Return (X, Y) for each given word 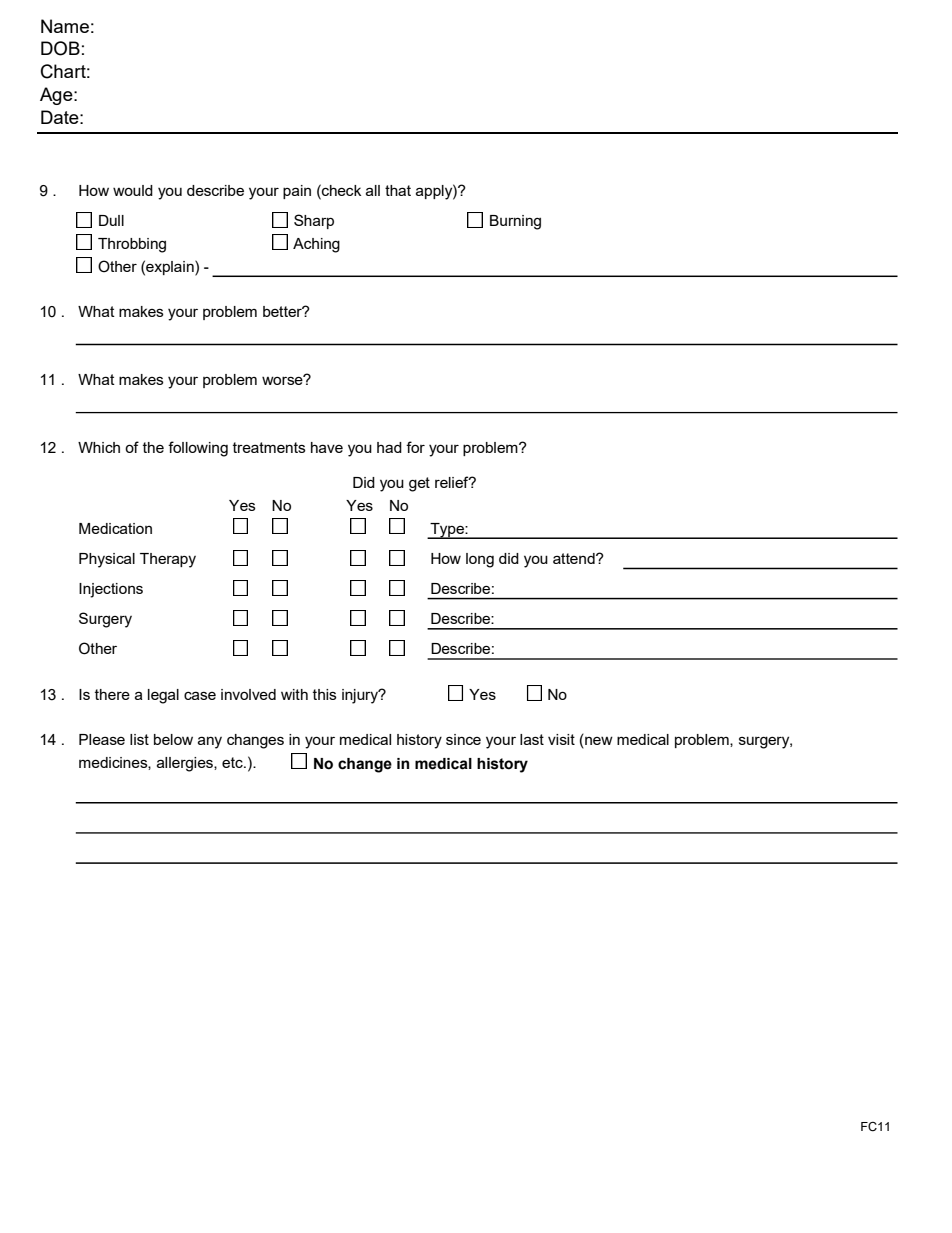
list (139, 739)
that (398, 190)
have (327, 447)
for (415, 447)
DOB (60, 48)
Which (99, 447)
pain (297, 192)
